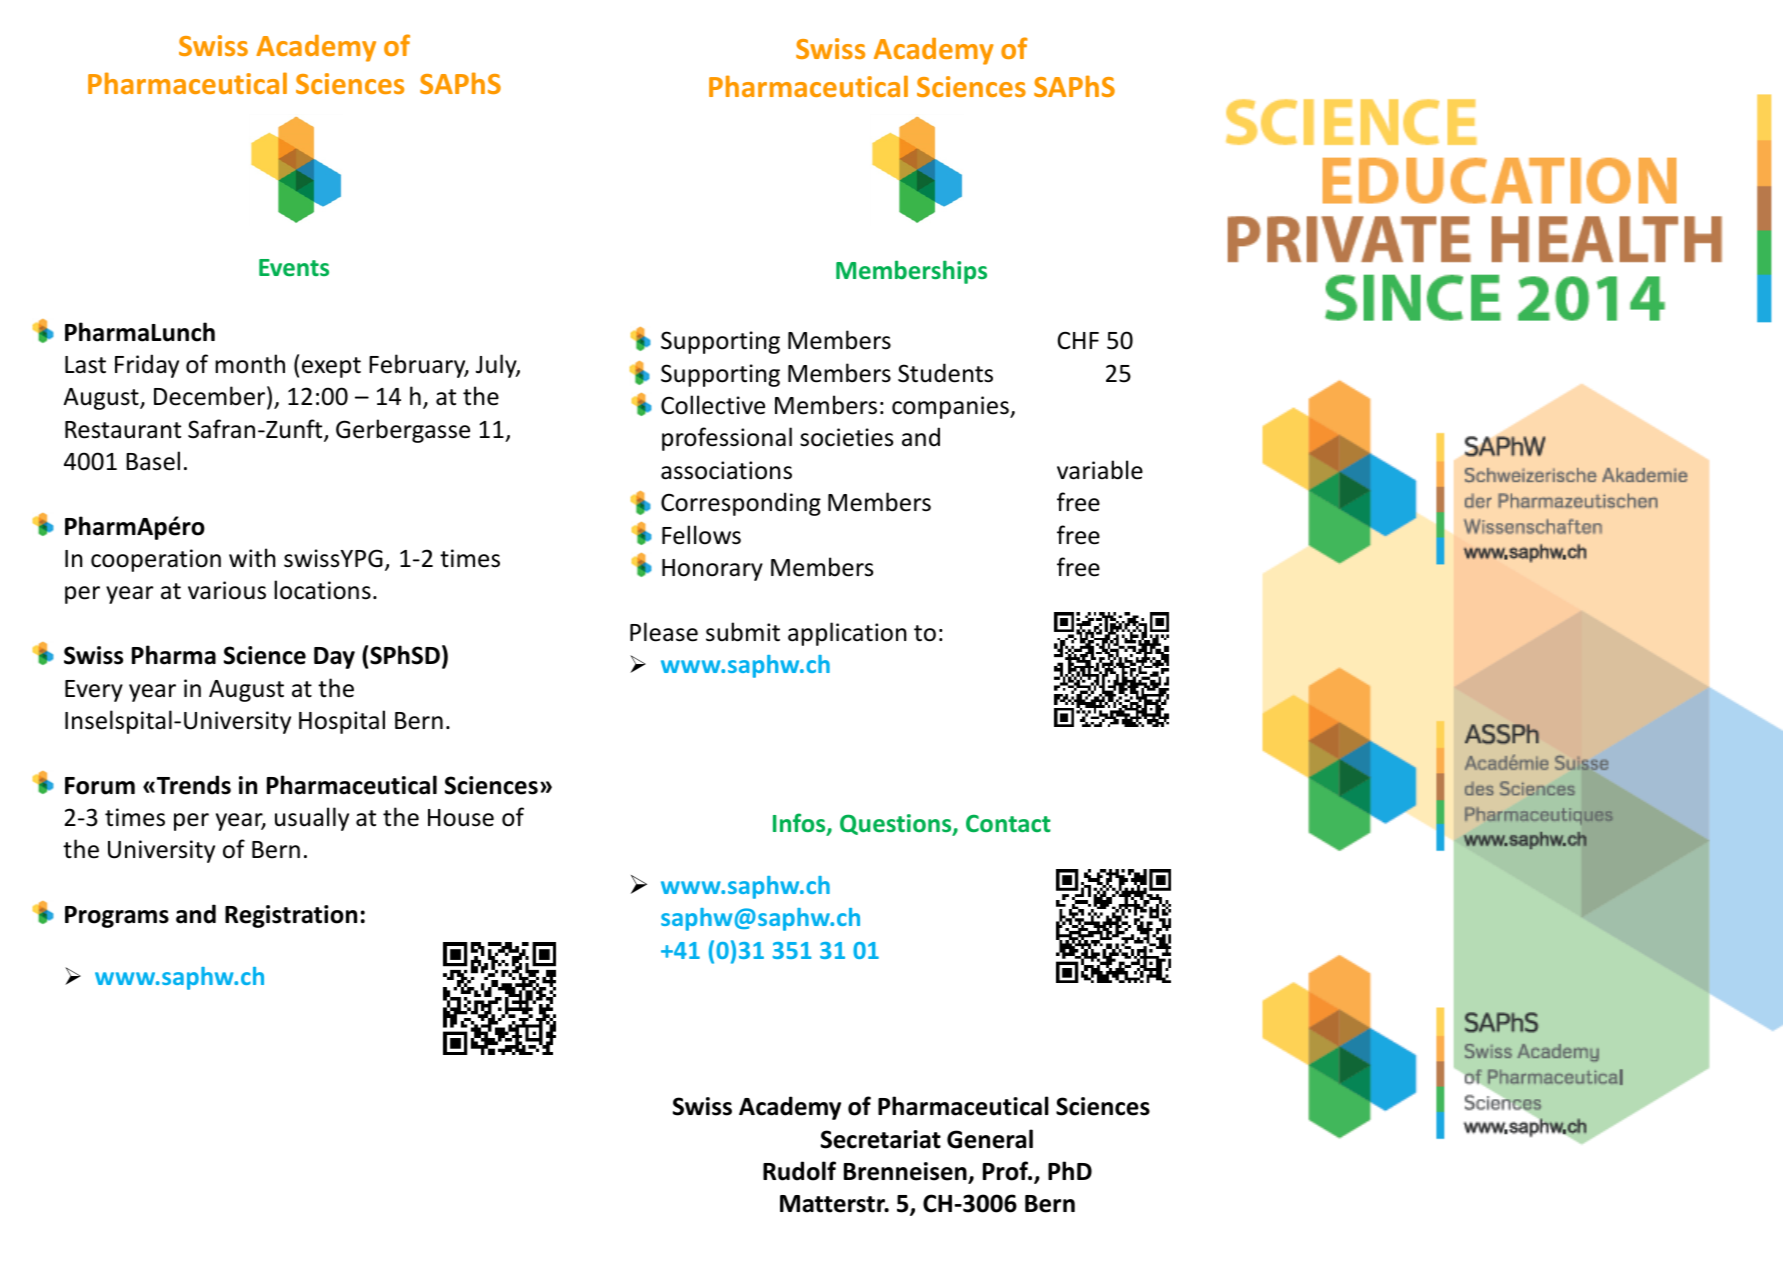  I want to click on Rudolf, so click(799, 1171).
